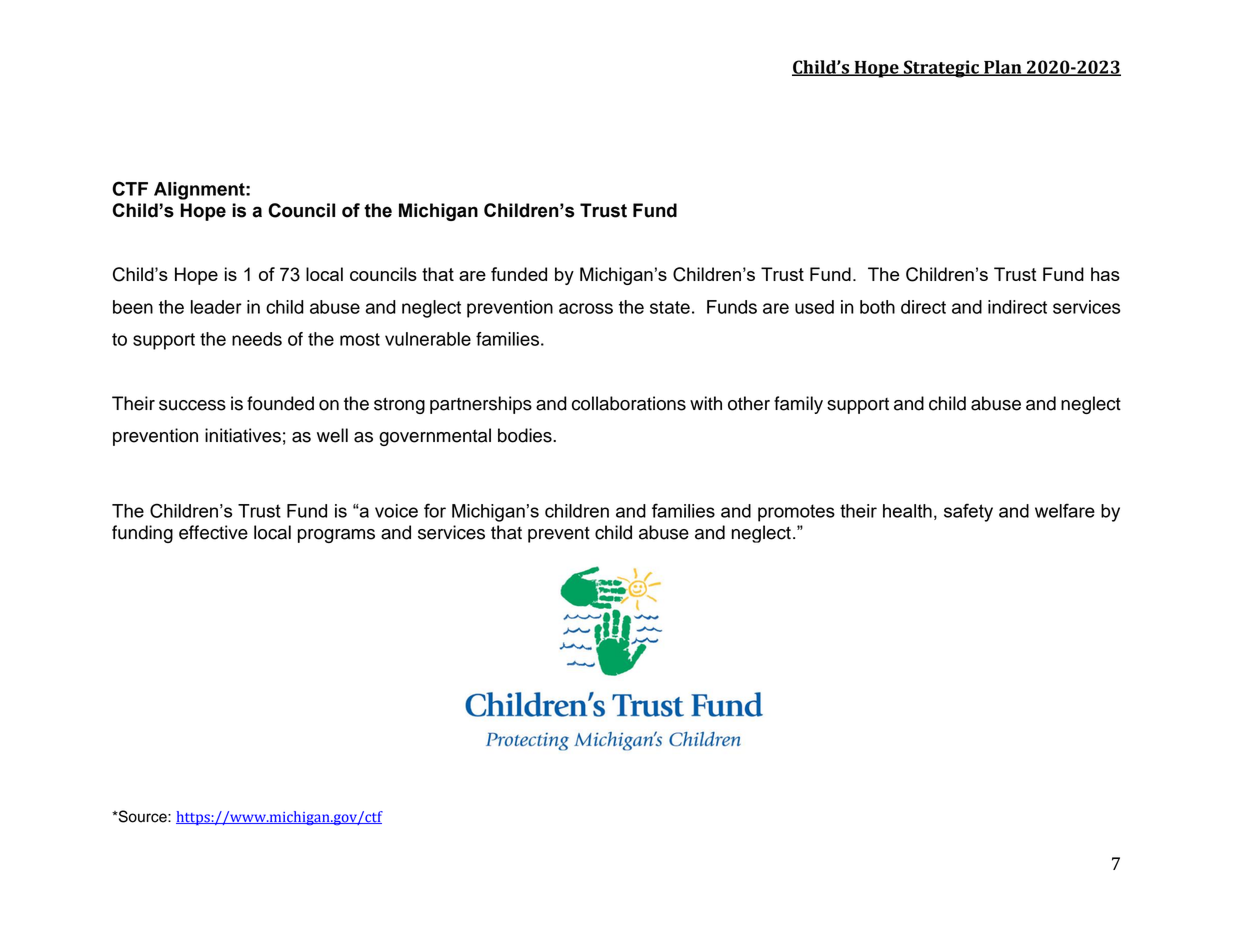  I want to click on Strategic, so click(941, 69).
